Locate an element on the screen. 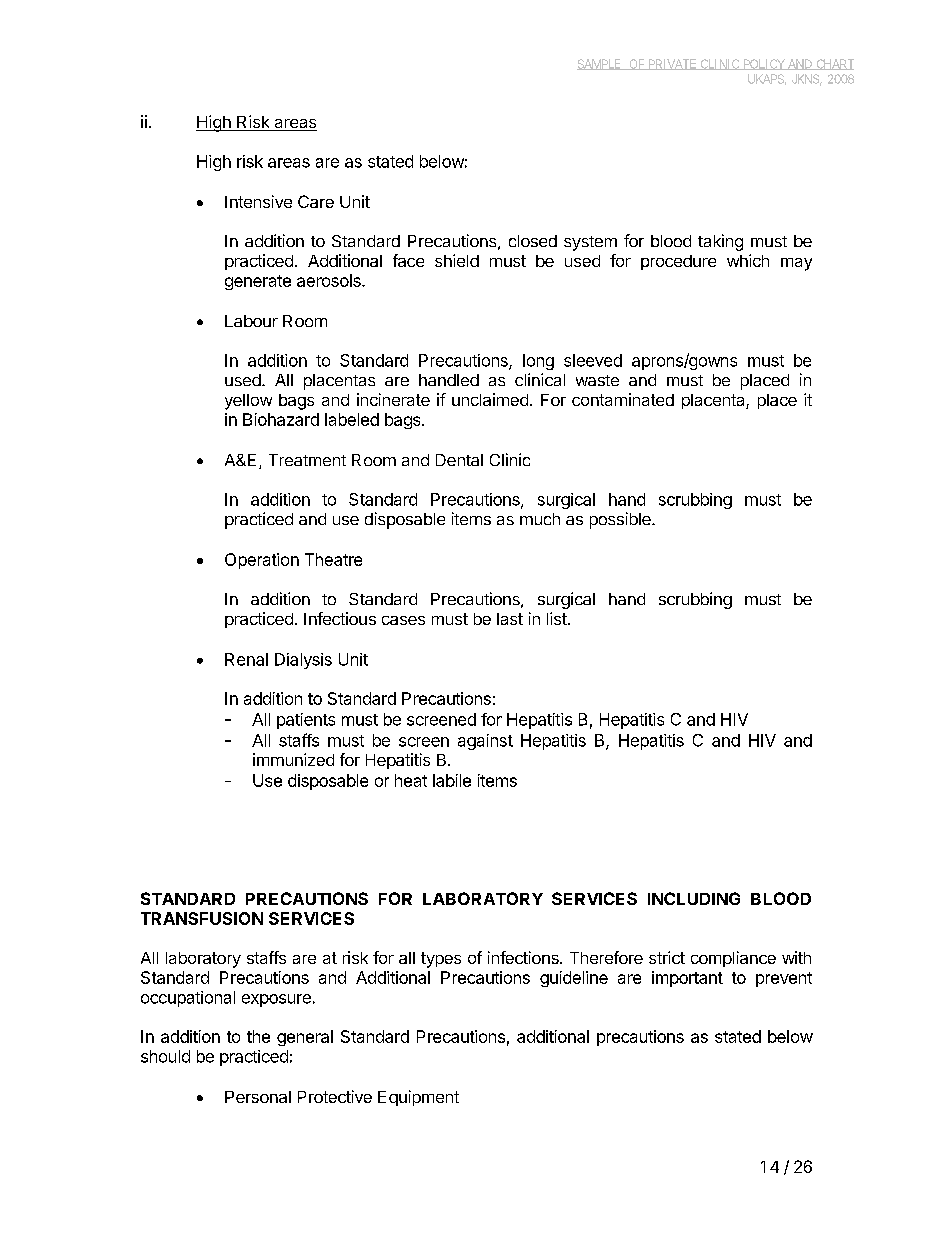  last is located at coordinates (510, 619).
